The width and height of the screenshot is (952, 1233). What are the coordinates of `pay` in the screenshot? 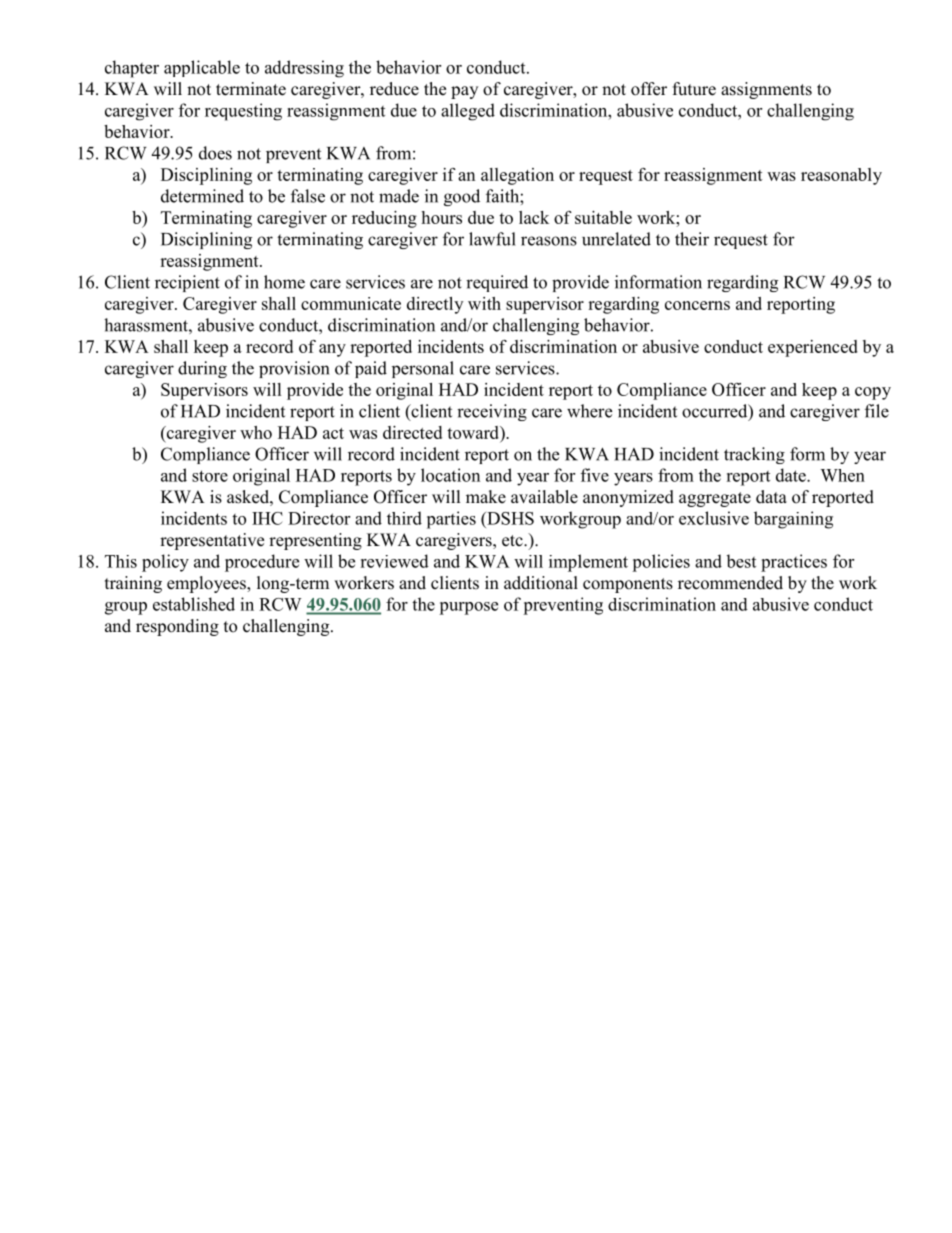 It's located at (464, 92).
